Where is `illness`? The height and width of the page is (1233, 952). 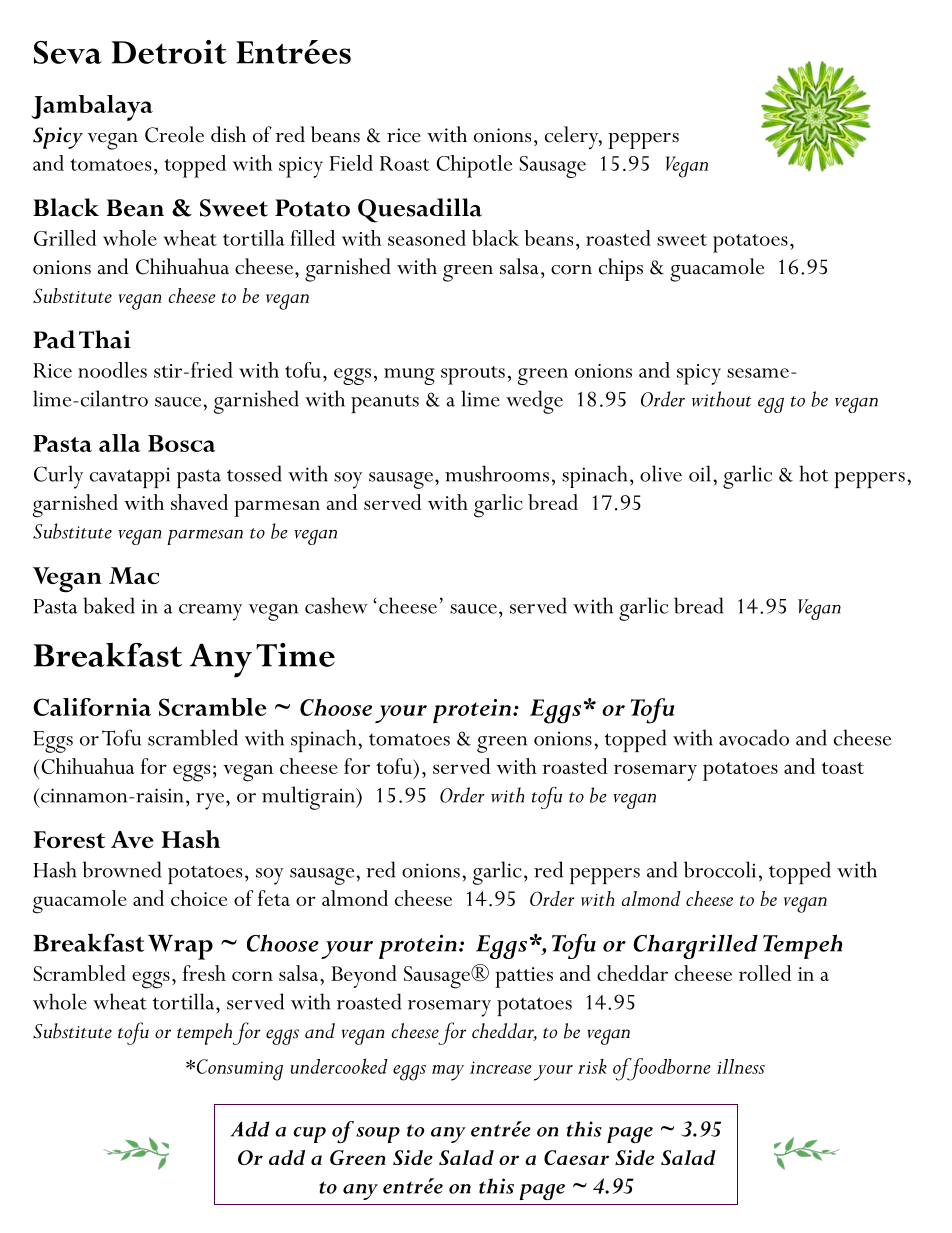
illness is located at coordinates (741, 1066).
